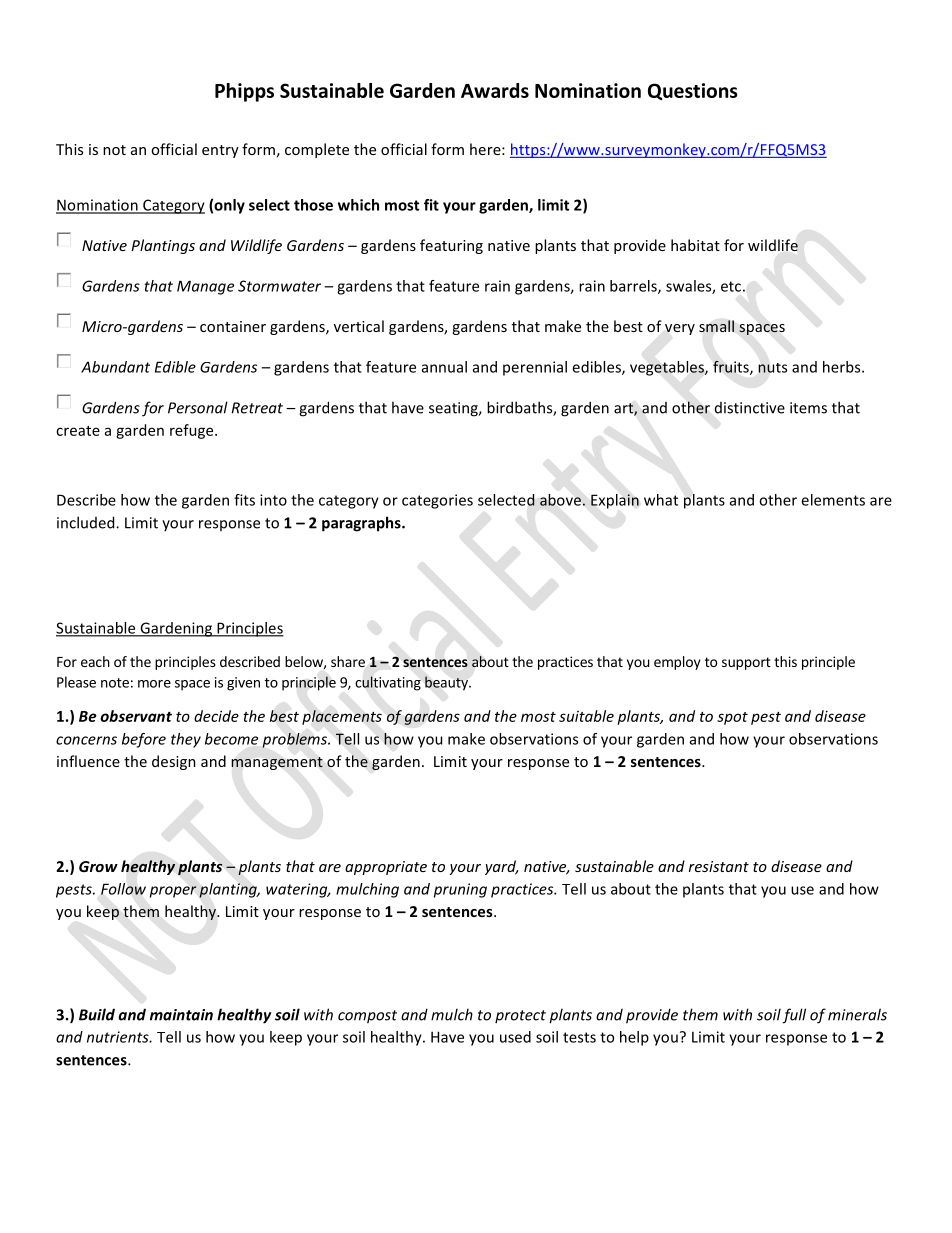 The width and height of the document is (952, 1233). Describe the element at coordinates (794, 1016) in the document. I see `full` at that location.
